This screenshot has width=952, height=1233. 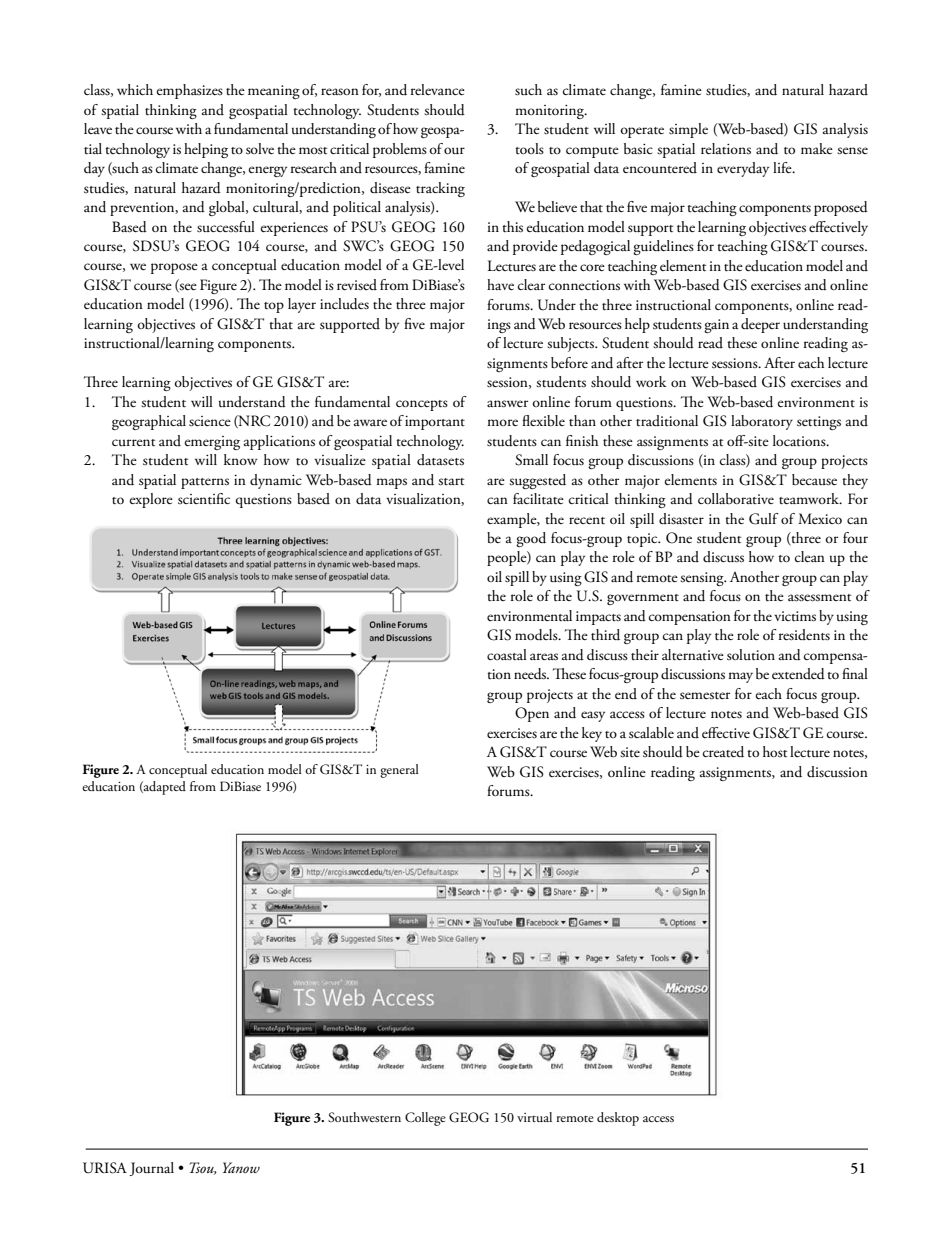 I want to click on relevance, so click(x=438, y=89).
